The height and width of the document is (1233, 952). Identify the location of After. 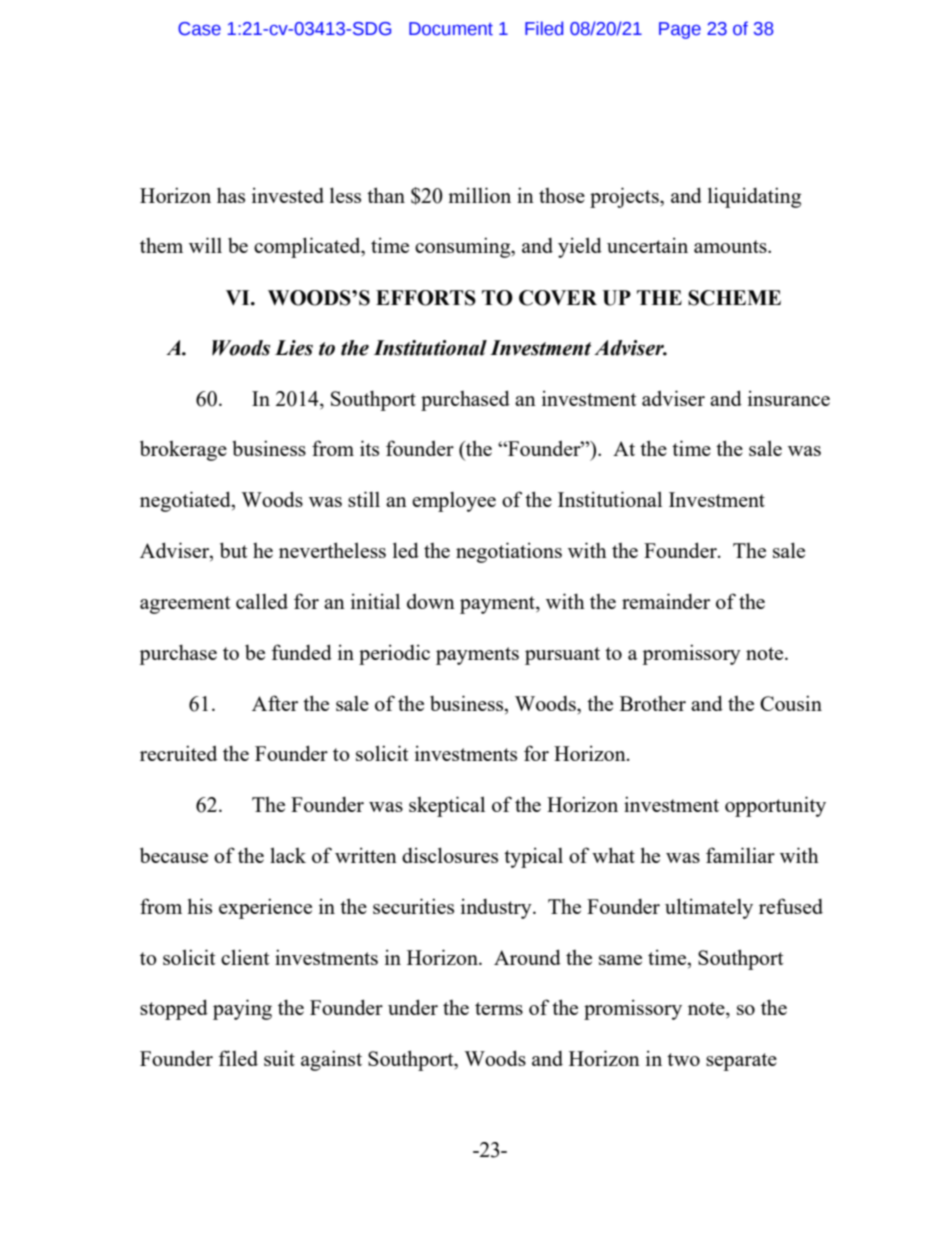
(275, 703).
